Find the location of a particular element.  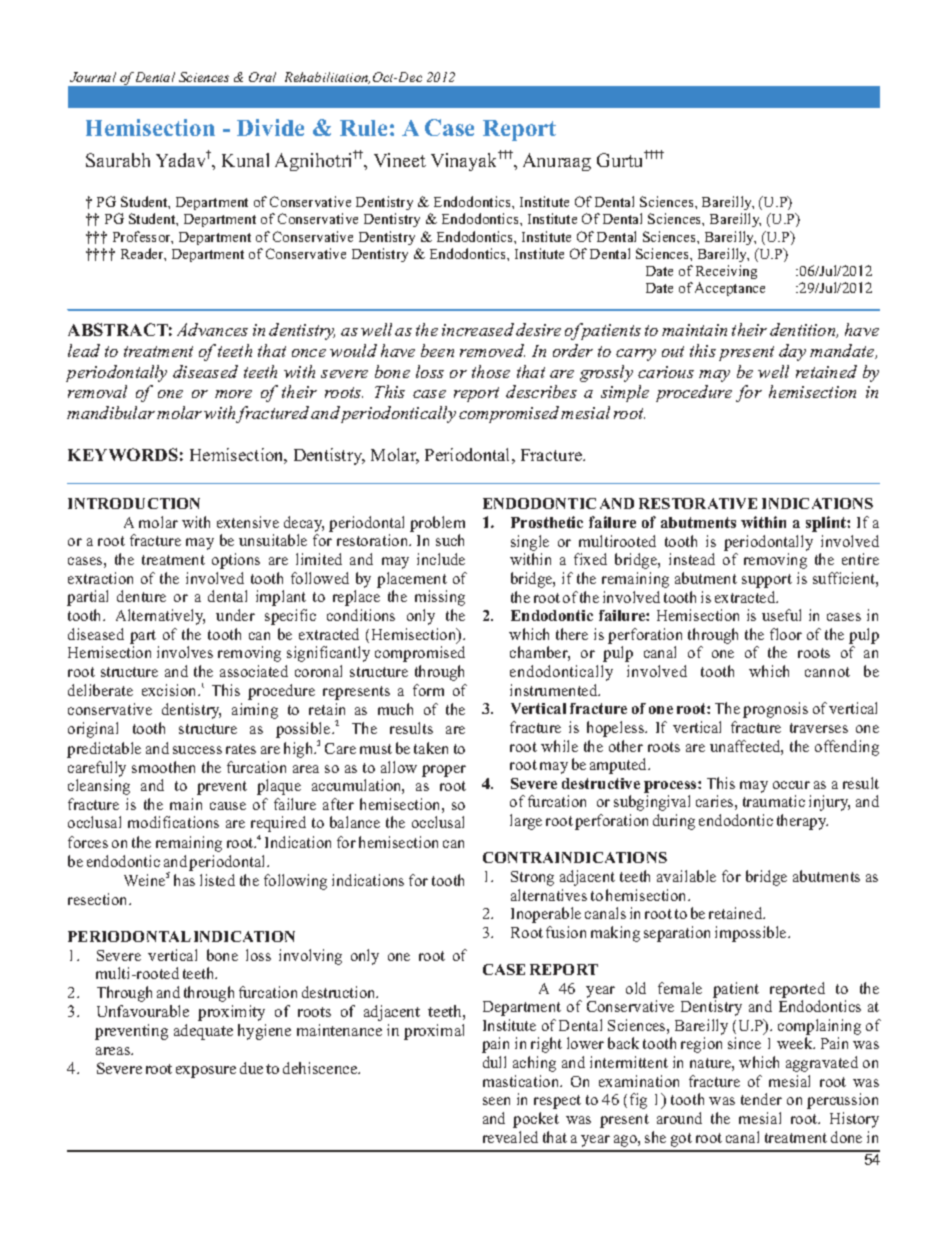

exposure is located at coordinates (206, 1072).
